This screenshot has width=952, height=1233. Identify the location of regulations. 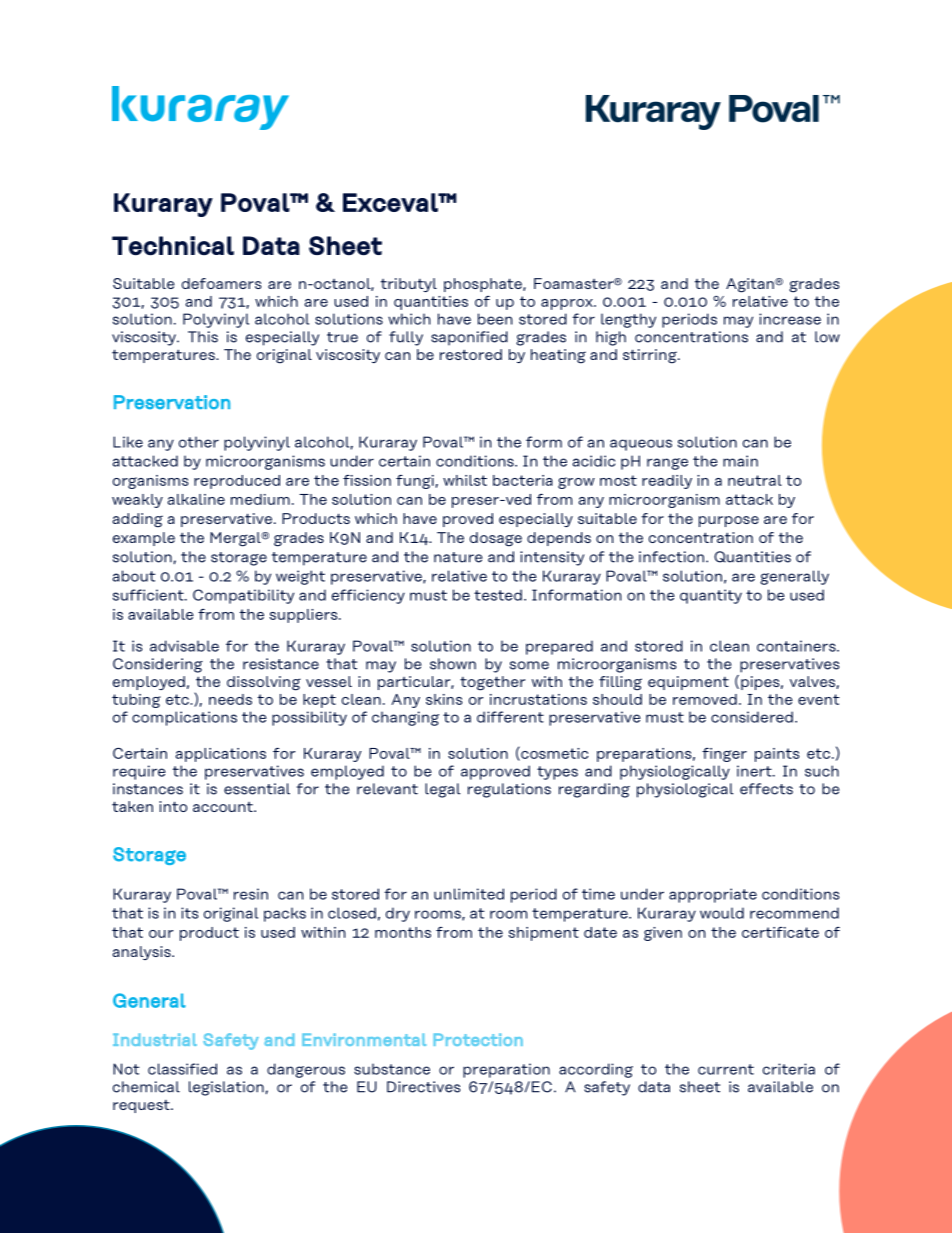
(509, 790).
